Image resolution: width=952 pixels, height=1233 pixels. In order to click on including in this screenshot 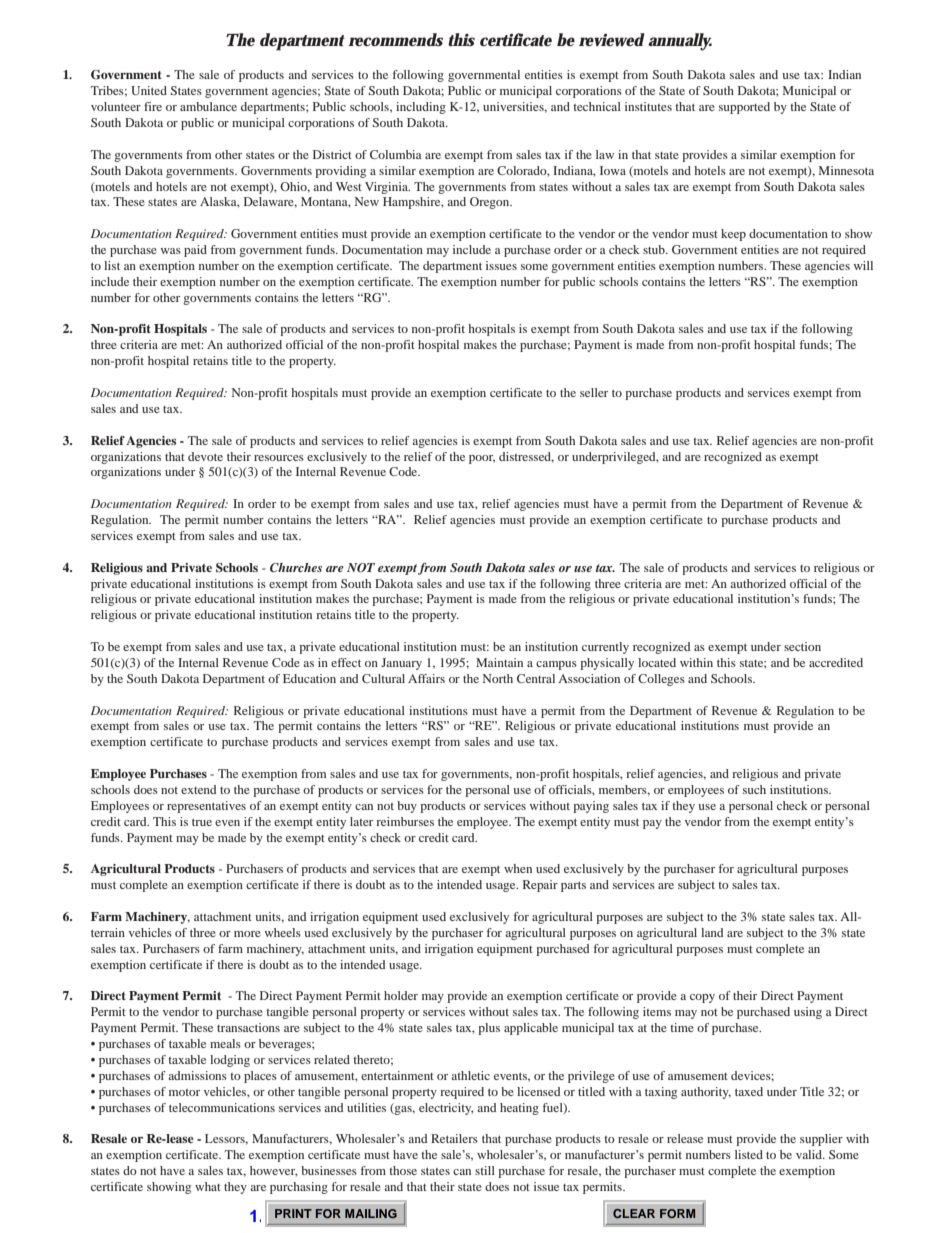, I will do `click(421, 108)`.
